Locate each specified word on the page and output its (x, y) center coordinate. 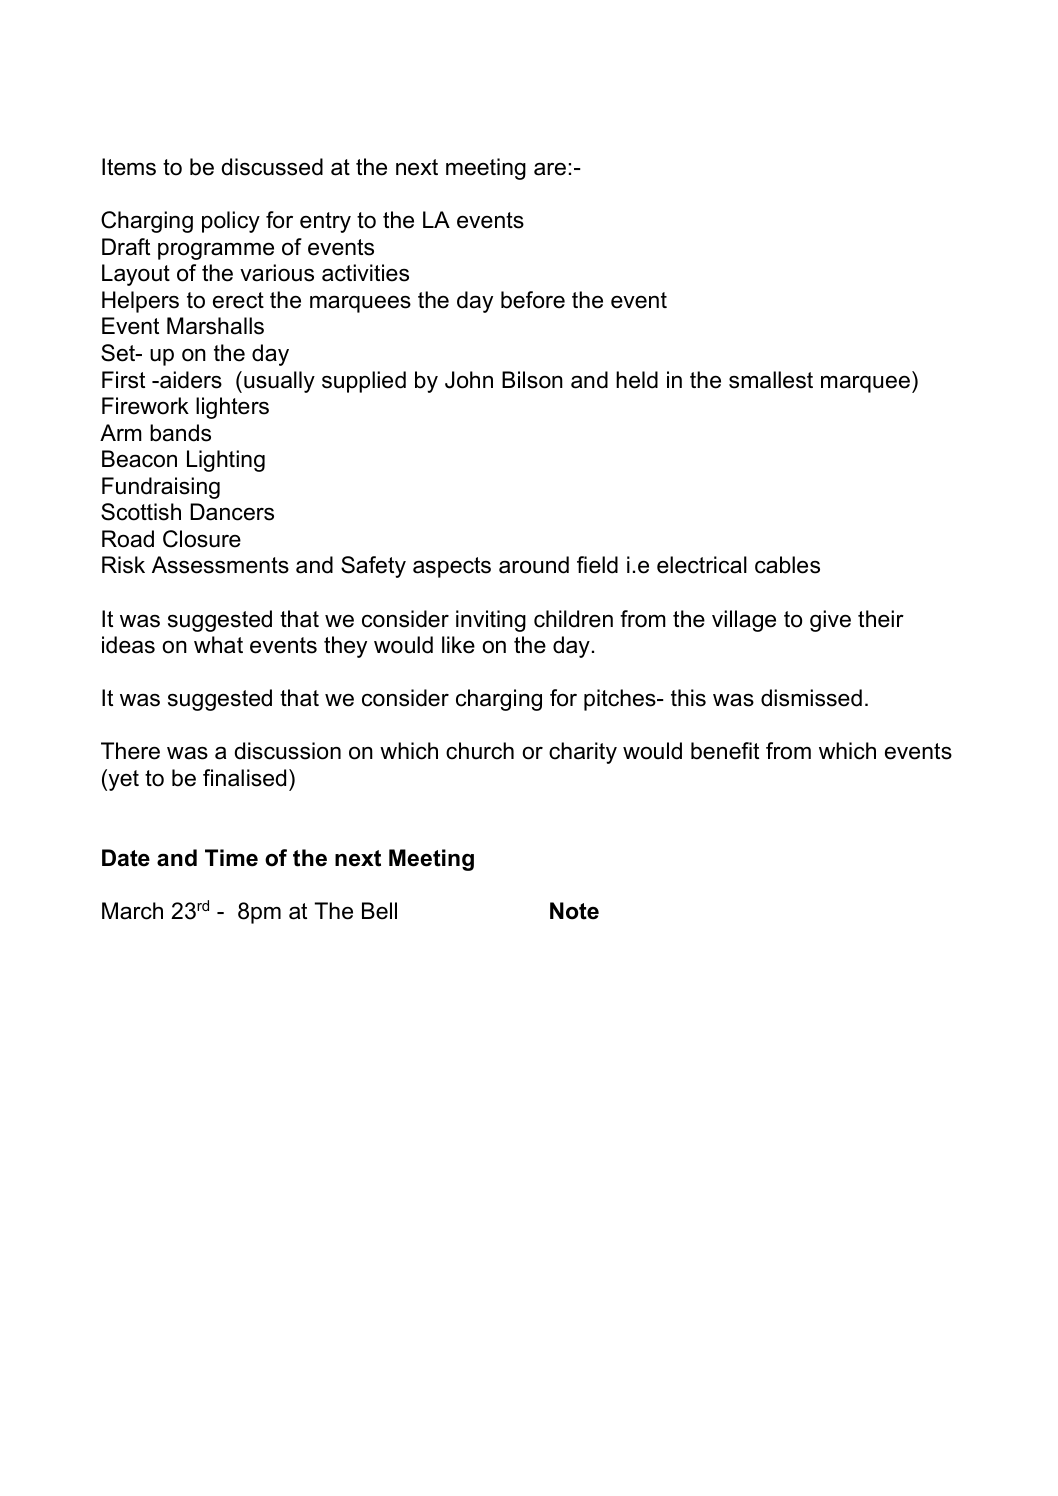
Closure (202, 539)
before (533, 300)
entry (325, 222)
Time (231, 858)
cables (787, 565)
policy (231, 222)
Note (574, 911)
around (534, 565)
